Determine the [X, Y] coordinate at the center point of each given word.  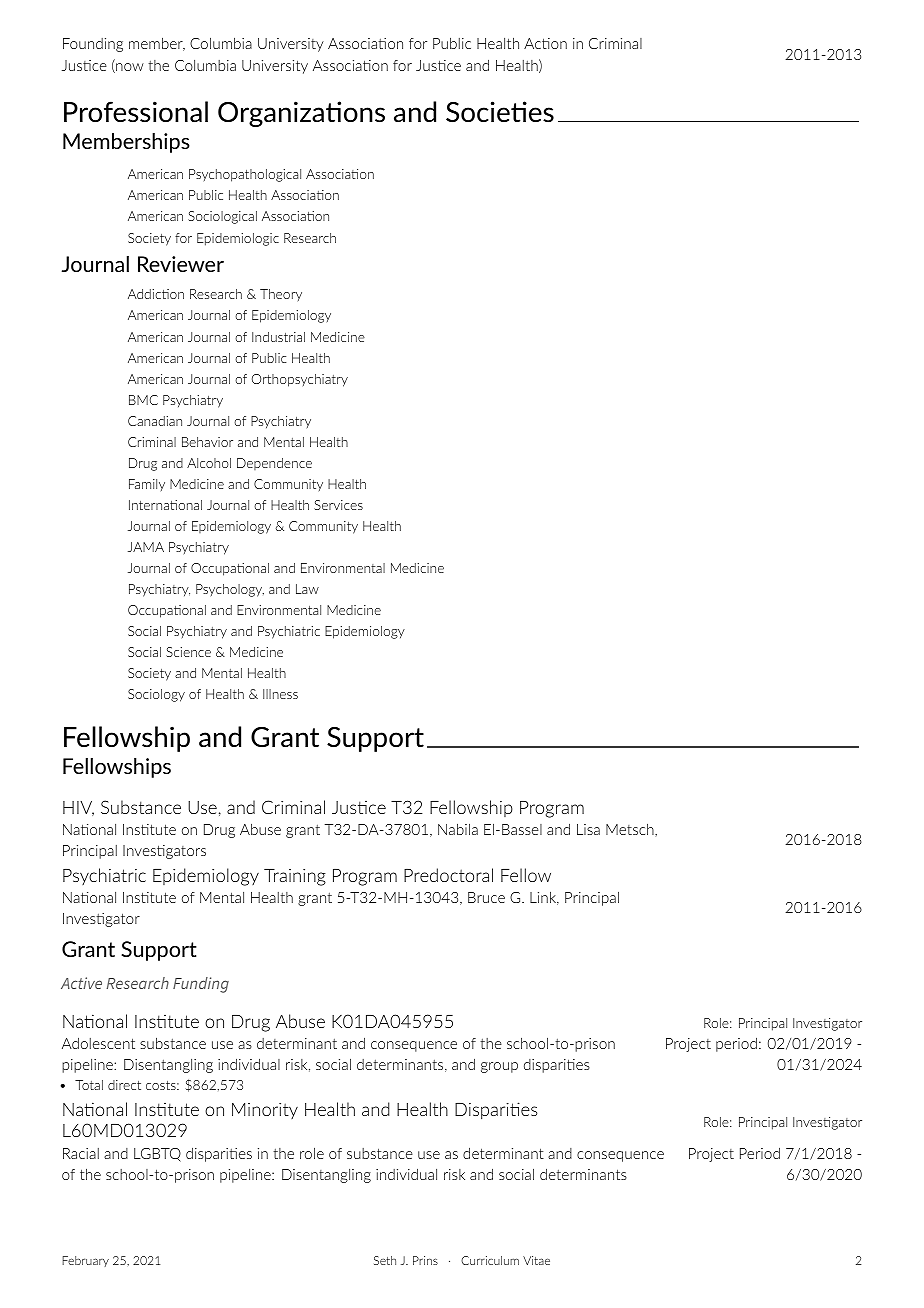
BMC [143, 400]
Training [295, 877]
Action [545, 43]
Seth [385, 1260]
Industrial [278, 337]
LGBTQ [157, 1155]
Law [307, 589]
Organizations [301, 114]
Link [544, 898]
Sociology [156, 695]
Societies [500, 112]
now [129, 68]
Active [81, 983]
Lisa [588, 829]
